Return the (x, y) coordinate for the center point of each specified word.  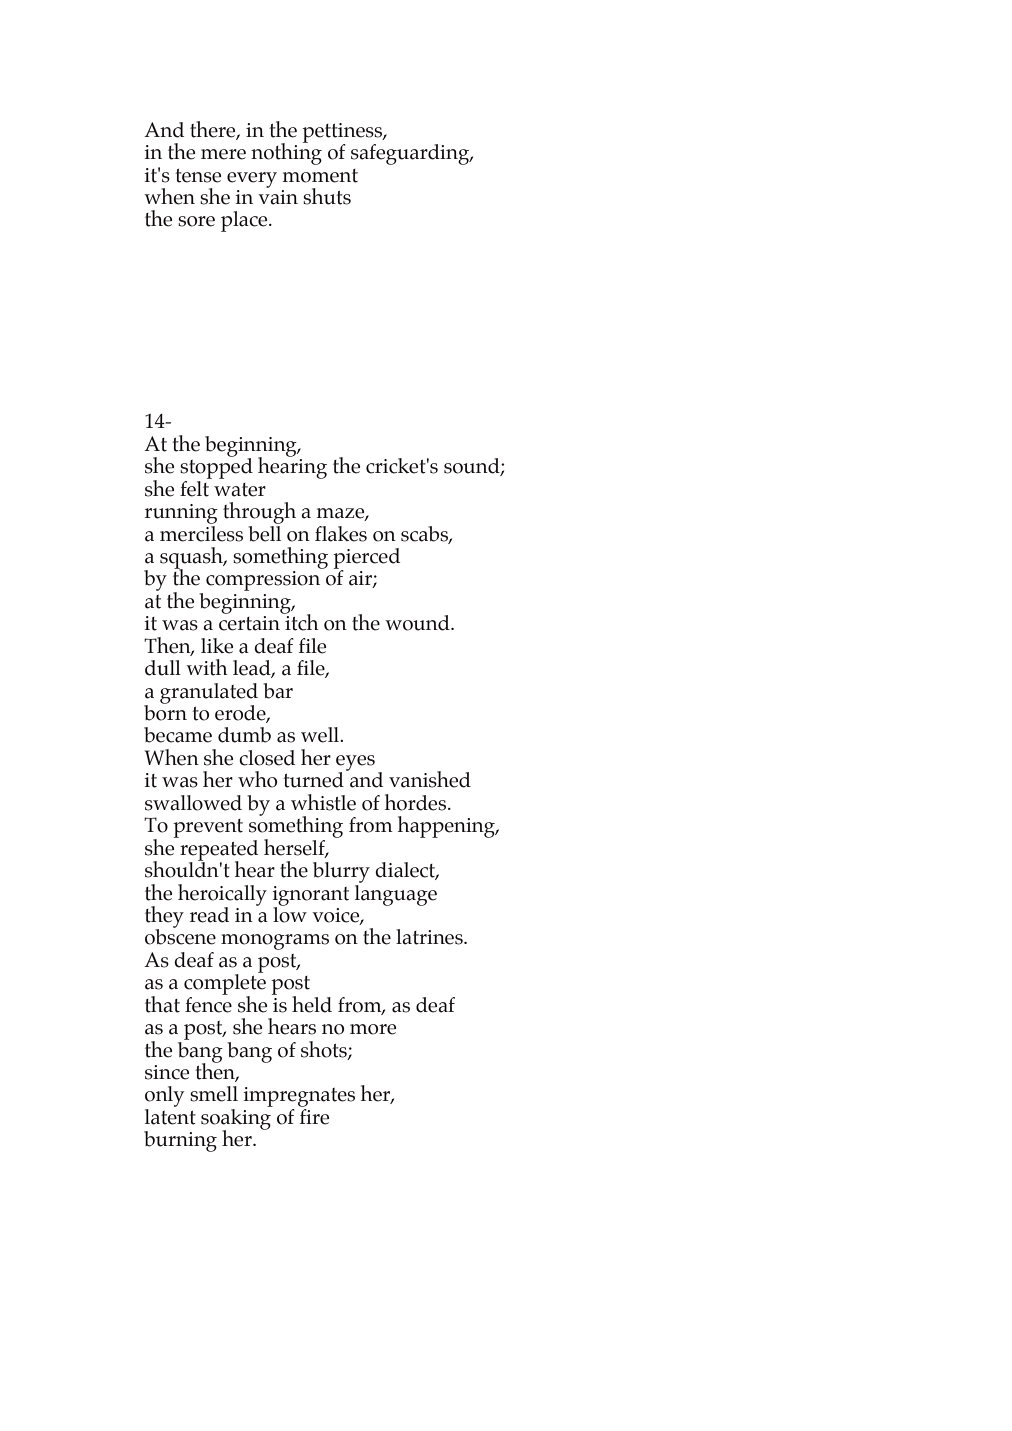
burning (180, 1141)
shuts (327, 196)
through (259, 513)
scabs (425, 534)
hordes (417, 802)
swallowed (193, 803)
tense (198, 176)
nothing (286, 153)
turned (313, 780)
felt (195, 487)
